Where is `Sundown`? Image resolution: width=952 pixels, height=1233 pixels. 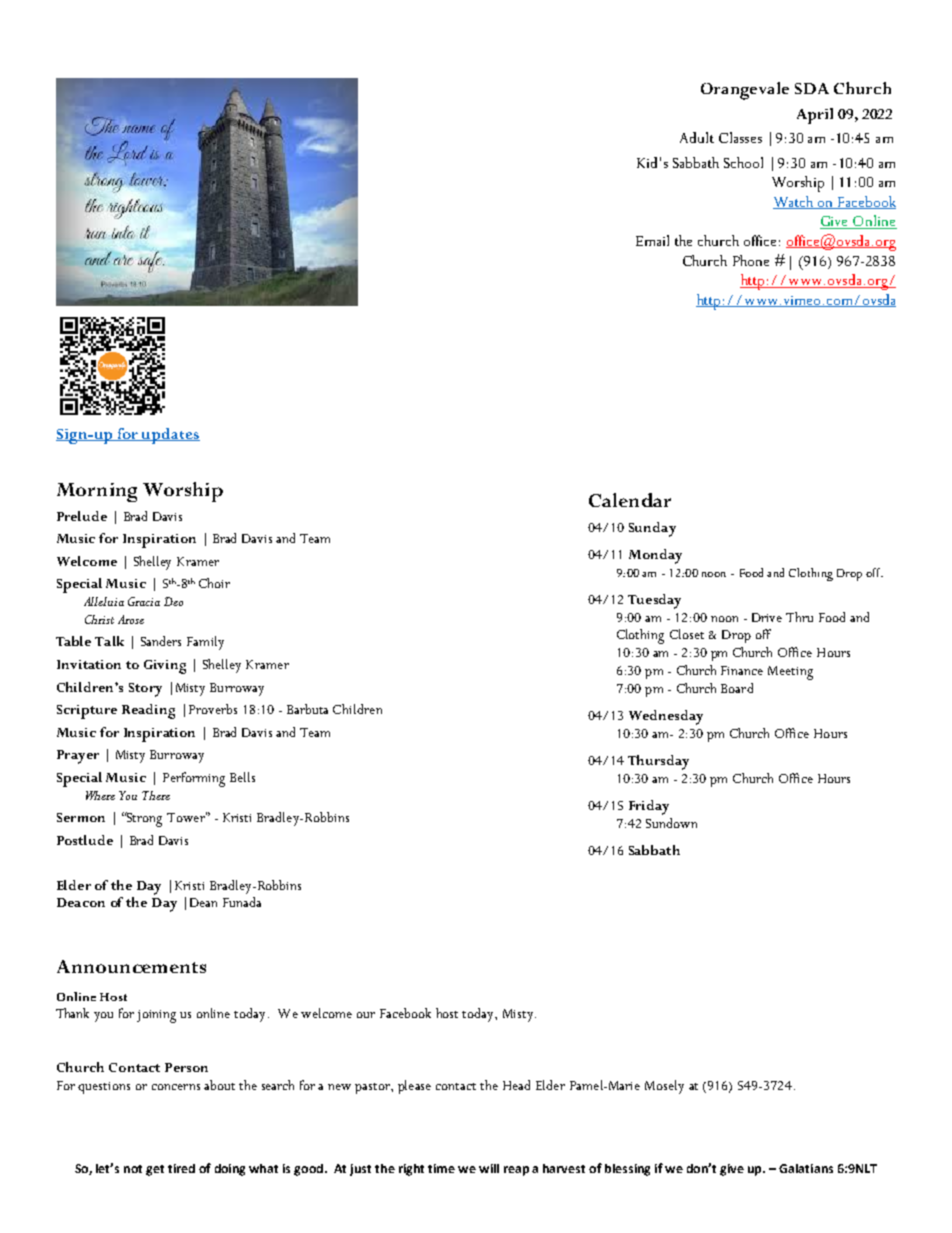
Sundown is located at coordinates (671, 823).
